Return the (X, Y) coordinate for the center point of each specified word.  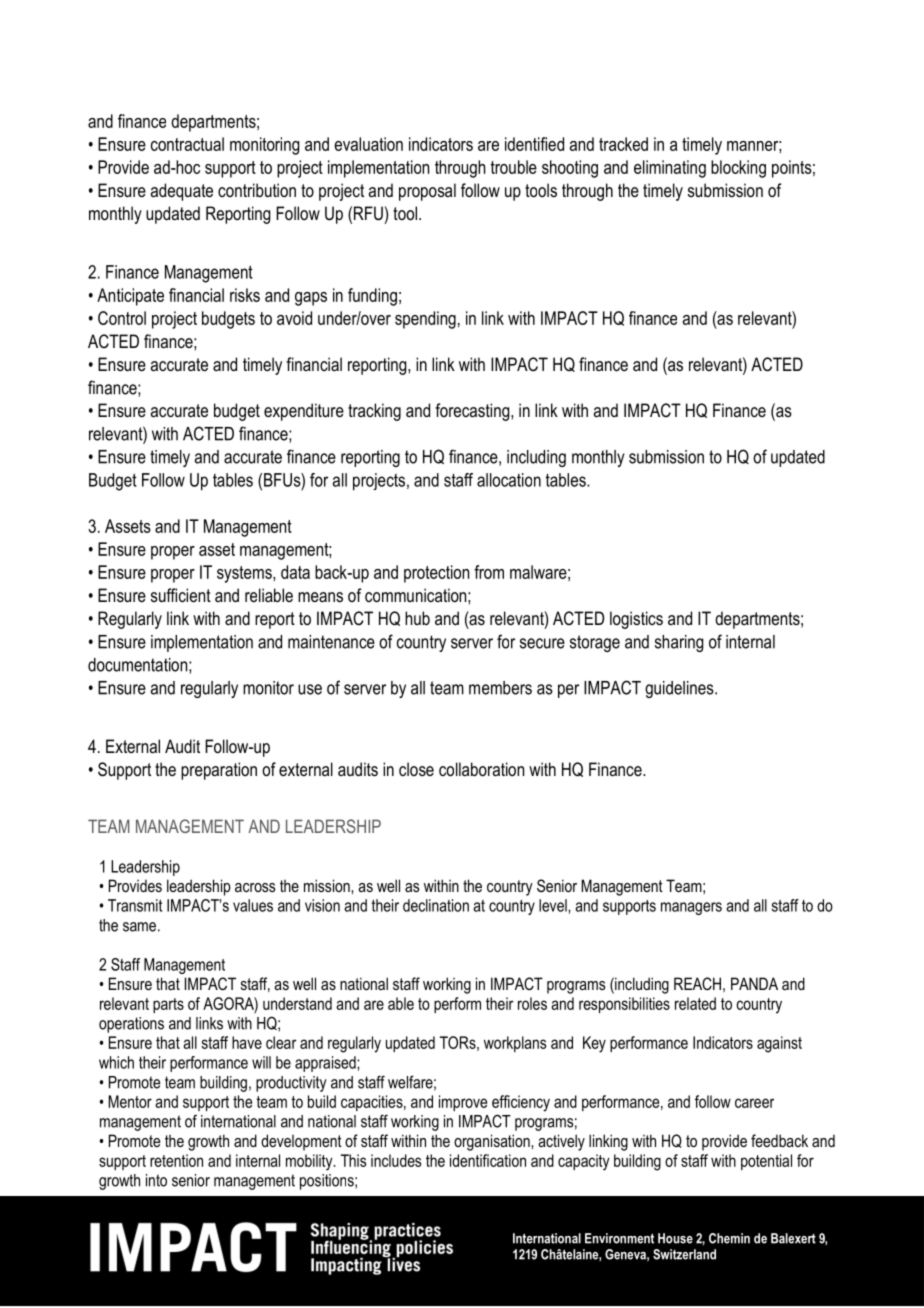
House (675, 1238)
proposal (427, 192)
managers (691, 908)
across (255, 887)
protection (436, 574)
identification (488, 1160)
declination (436, 905)
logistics (636, 620)
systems (245, 574)
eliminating (670, 169)
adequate (182, 192)
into (156, 1180)
